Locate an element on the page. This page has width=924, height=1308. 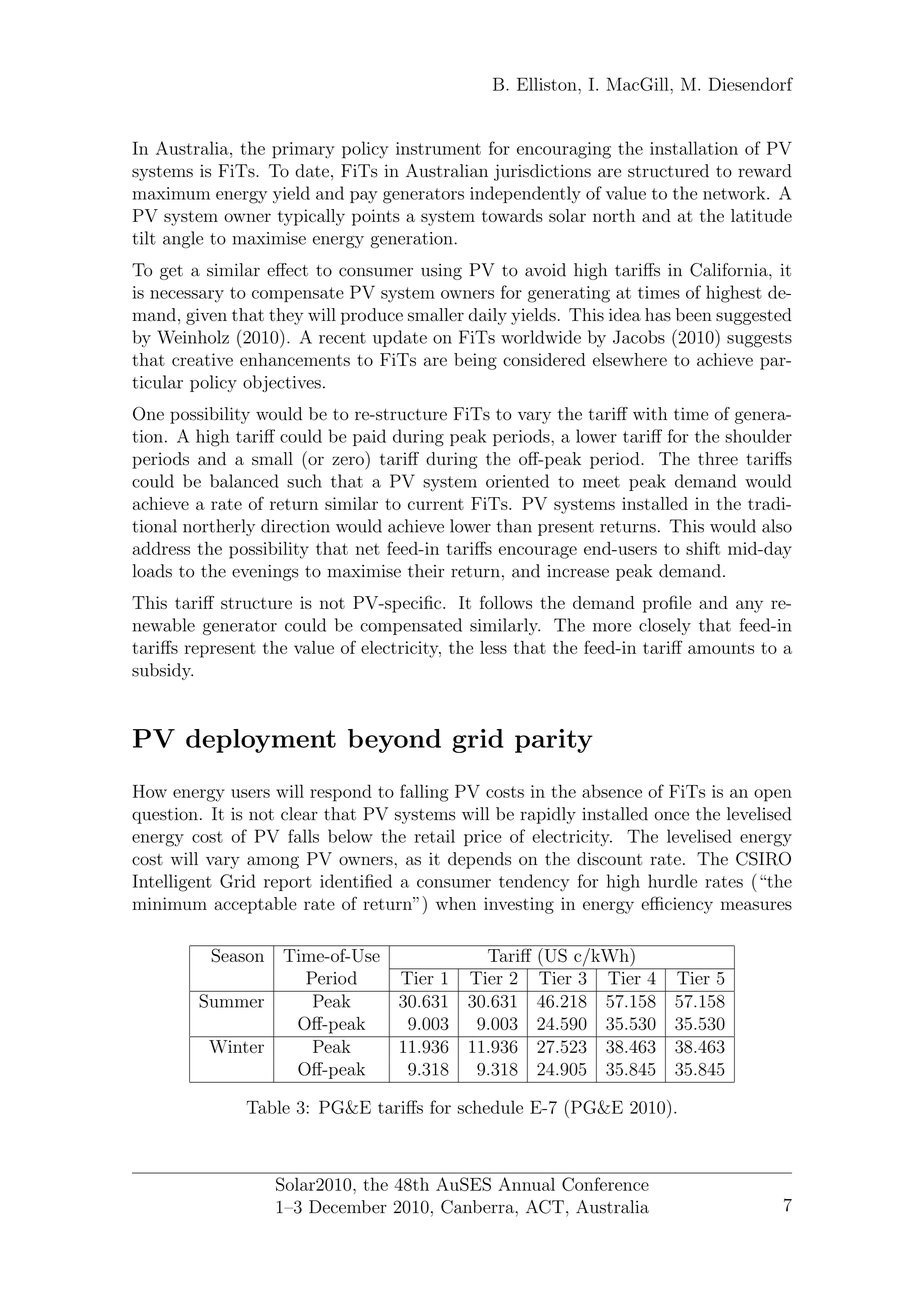
amounts is located at coordinates (721, 648).
